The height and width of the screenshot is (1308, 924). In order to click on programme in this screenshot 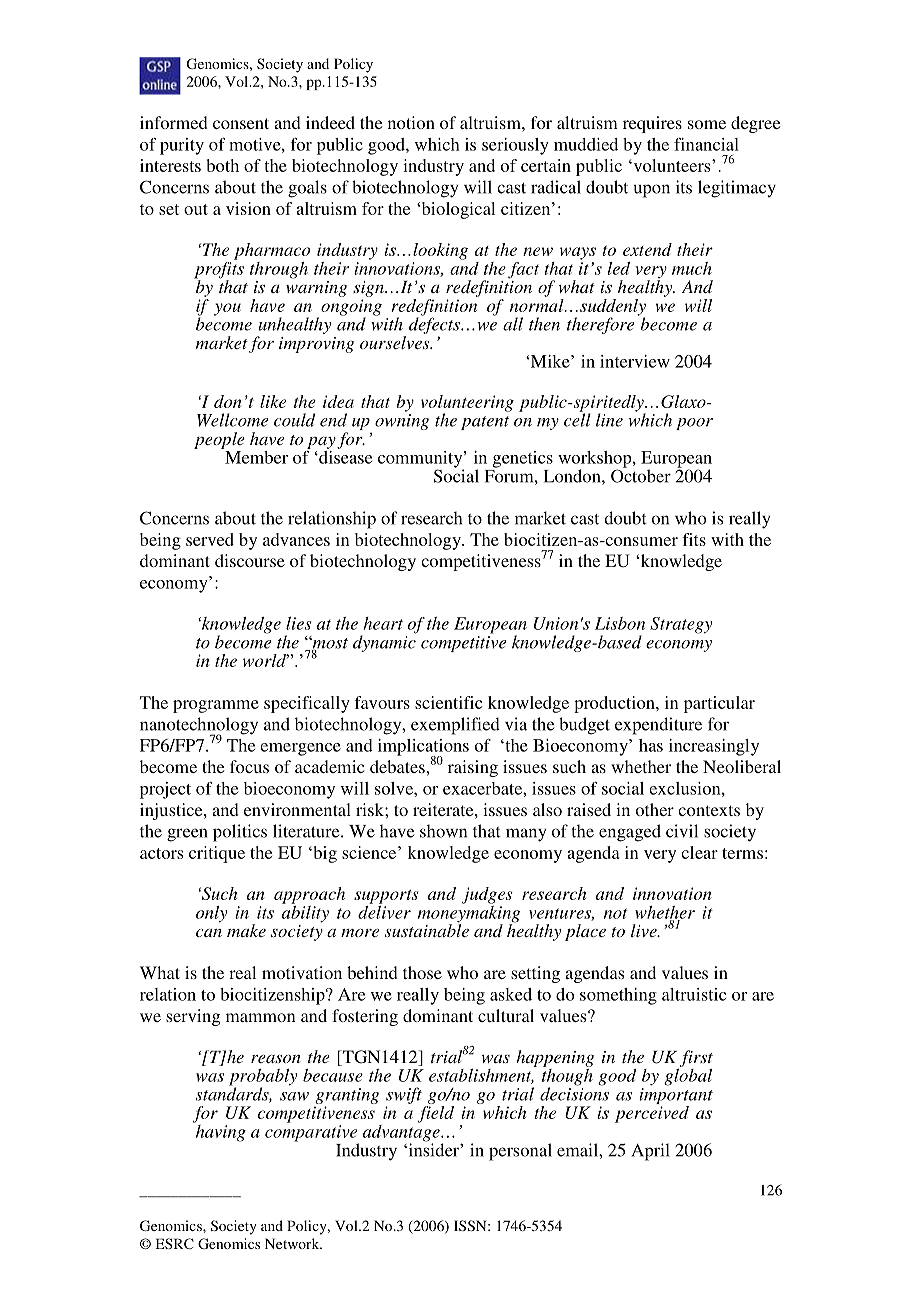, I will do `click(216, 706)`.
